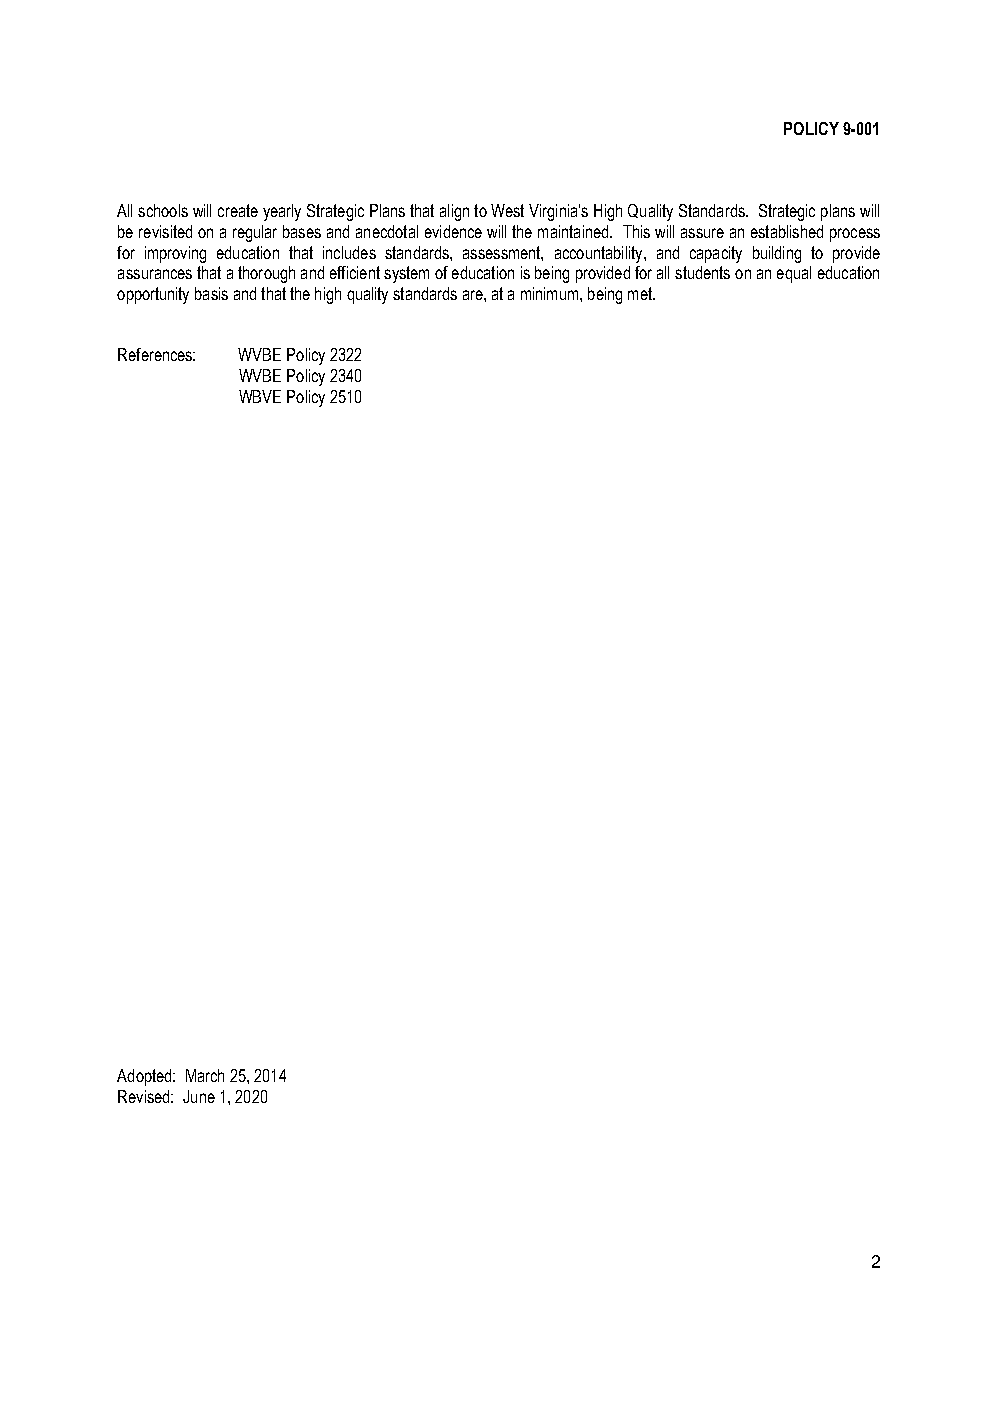 This document has height=1411, width=997. Describe the element at coordinates (199, 1096) in the document. I see `June` at that location.
